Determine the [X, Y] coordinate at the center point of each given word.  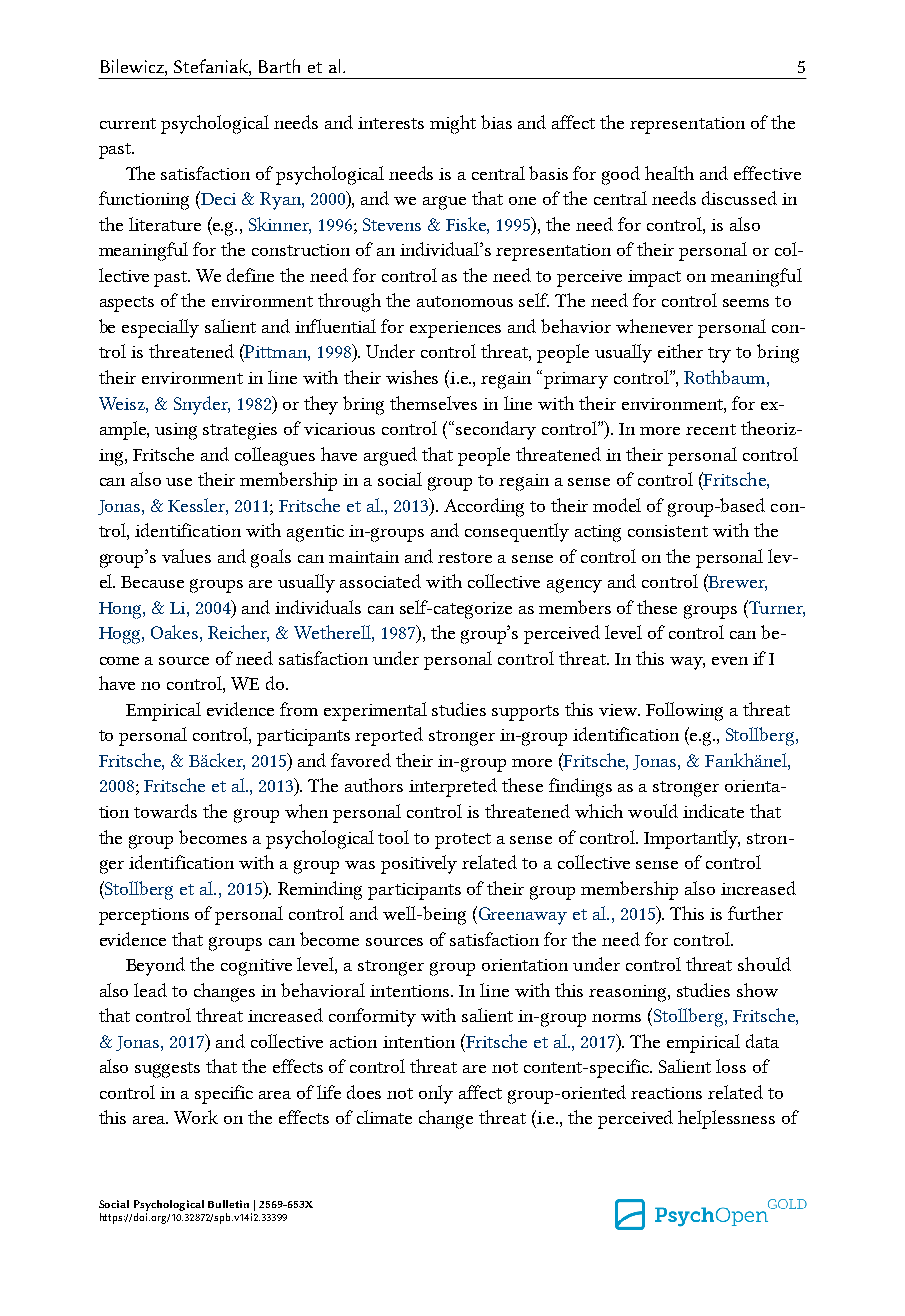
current [128, 123]
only [436, 1094]
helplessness [726, 1119]
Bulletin [228, 1204]
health [669, 173]
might [453, 124]
